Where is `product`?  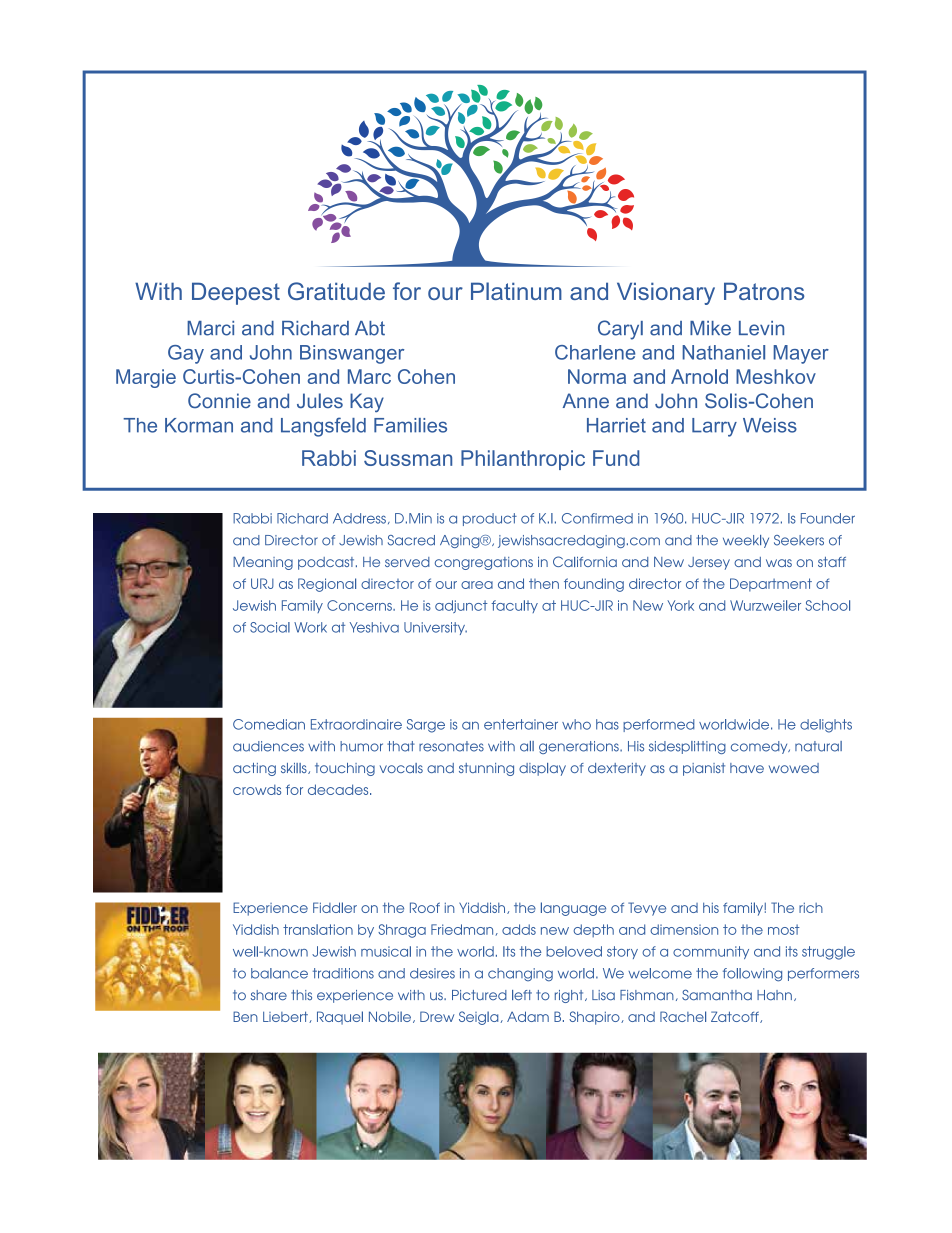 product is located at coordinates (490, 519).
